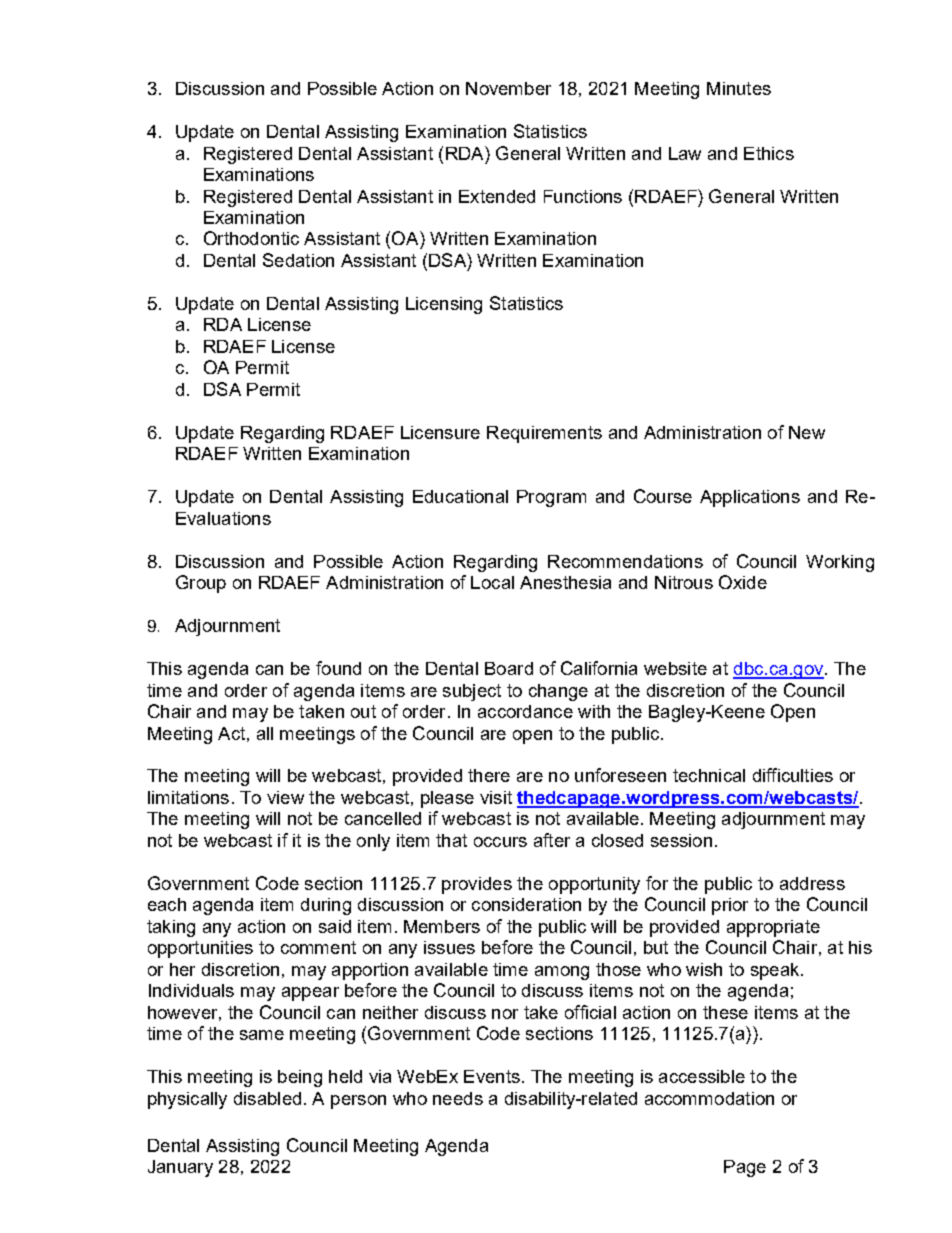 Image resolution: width=952 pixels, height=1233 pixels. Describe the element at coordinates (509, 668) in the screenshot. I see `Board` at that location.
